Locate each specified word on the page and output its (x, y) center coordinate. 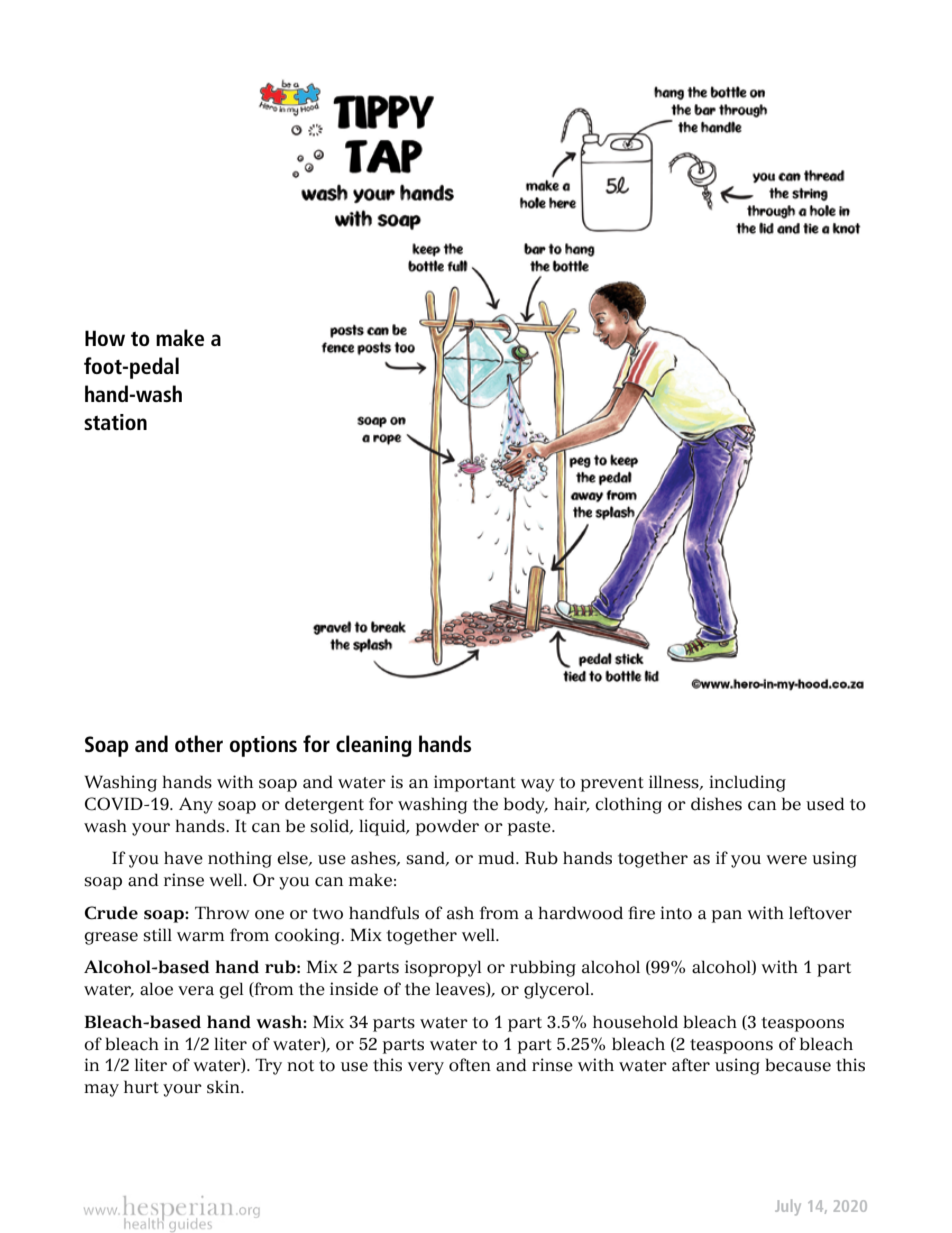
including (747, 783)
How (105, 338)
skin (225, 1087)
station (115, 422)
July (788, 1207)
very (426, 1068)
